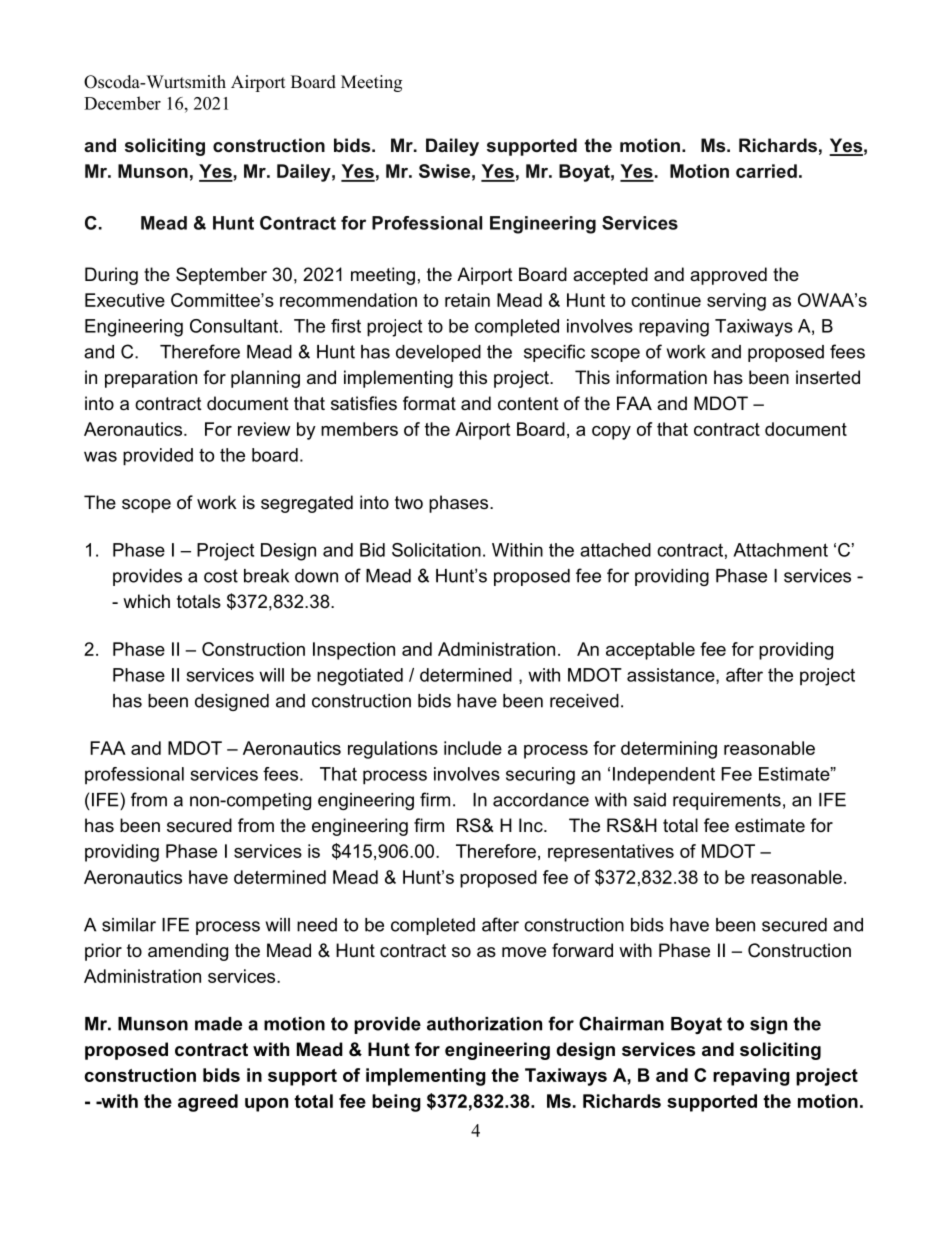 This screenshot has width=952, height=1233. What do you see at coordinates (129, 925) in the screenshot?
I see `similar` at bounding box center [129, 925].
